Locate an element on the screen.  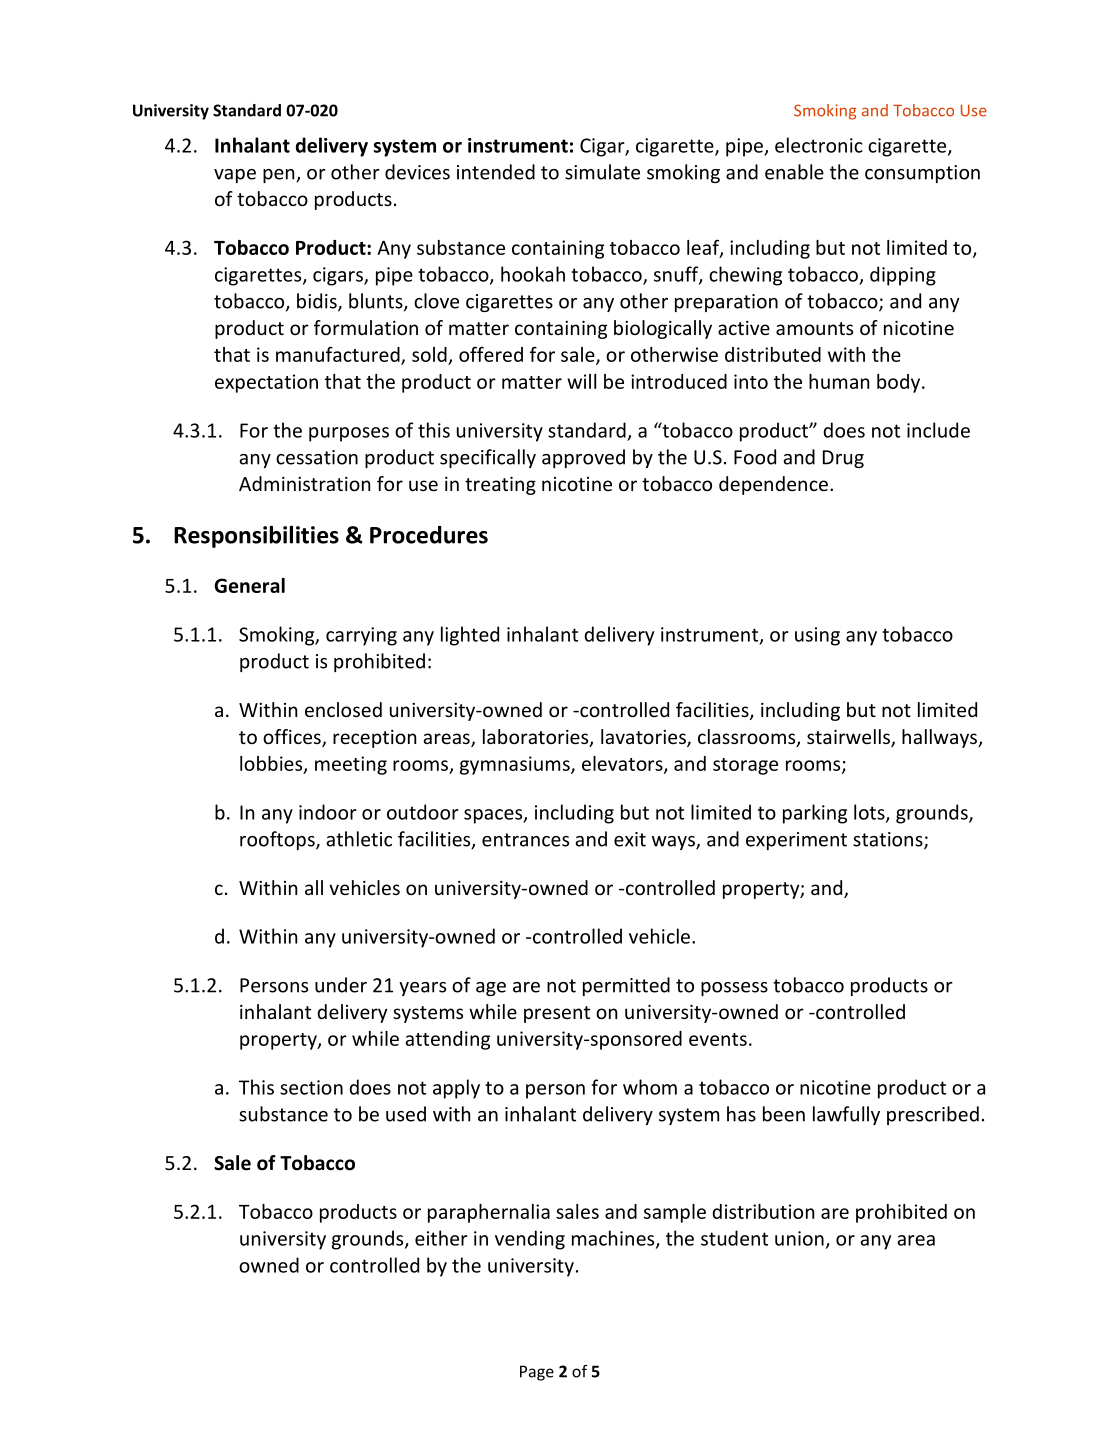
meeting is located at coordinates (351, 765).
